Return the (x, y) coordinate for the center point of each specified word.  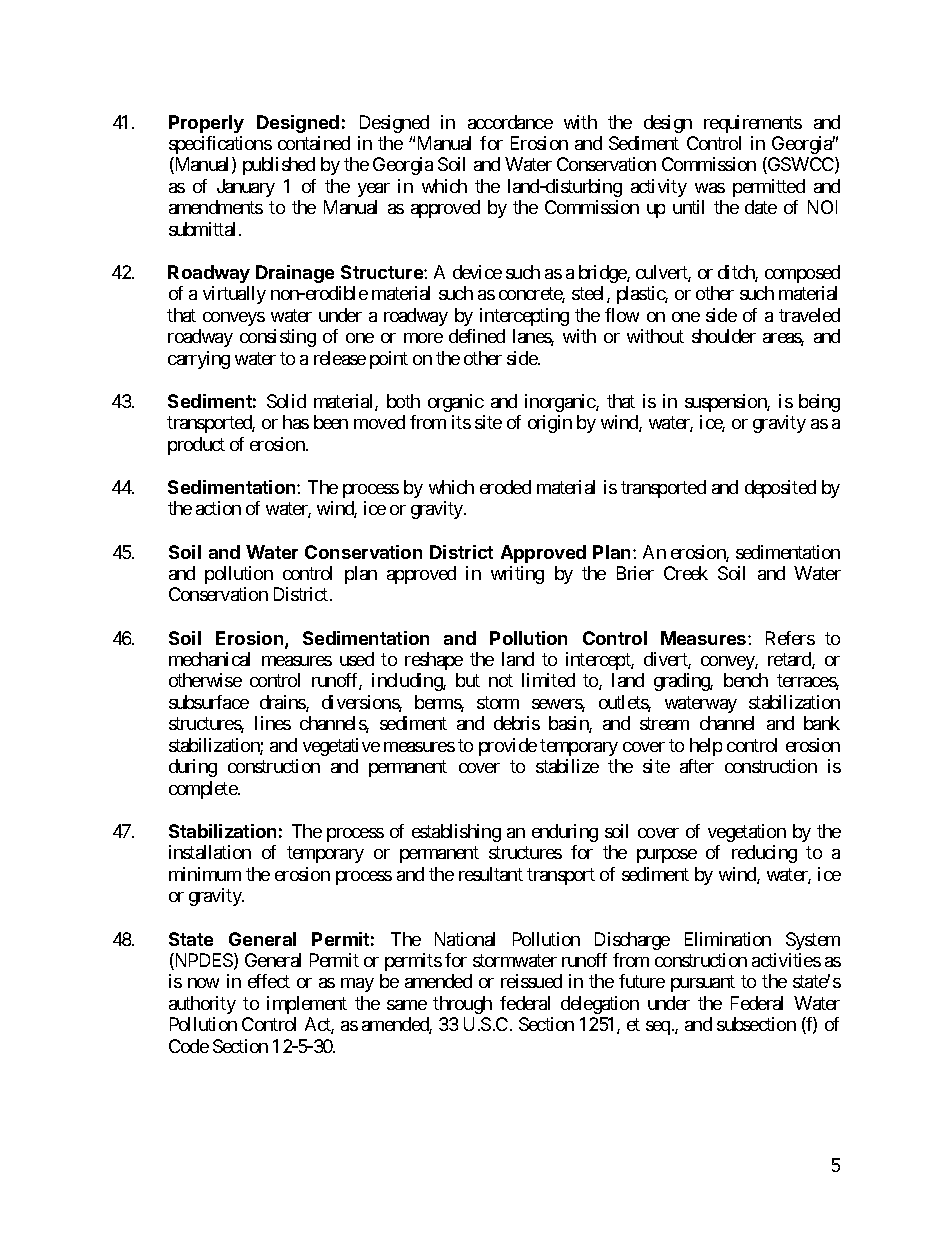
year (374, 190)
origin (550, 424)
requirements (753, 124)
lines (273, 723)
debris (517, 723)
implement (307, 1005)
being (819, 403)
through (462, 1005)
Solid (286, 401)
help (706, 747)
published (279, 166)
